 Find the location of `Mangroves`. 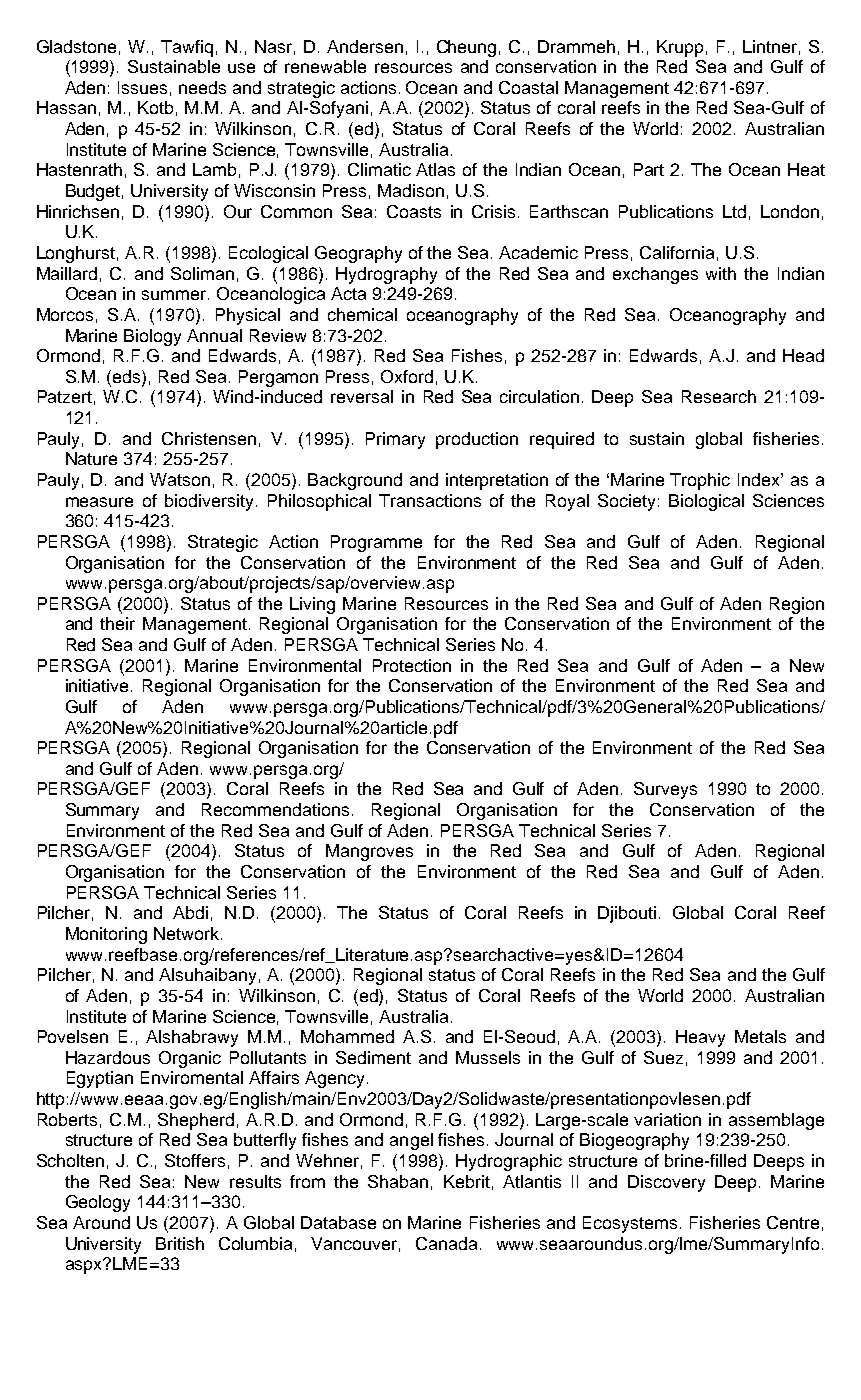

Mangroves is located at coordinates (369, 852).
